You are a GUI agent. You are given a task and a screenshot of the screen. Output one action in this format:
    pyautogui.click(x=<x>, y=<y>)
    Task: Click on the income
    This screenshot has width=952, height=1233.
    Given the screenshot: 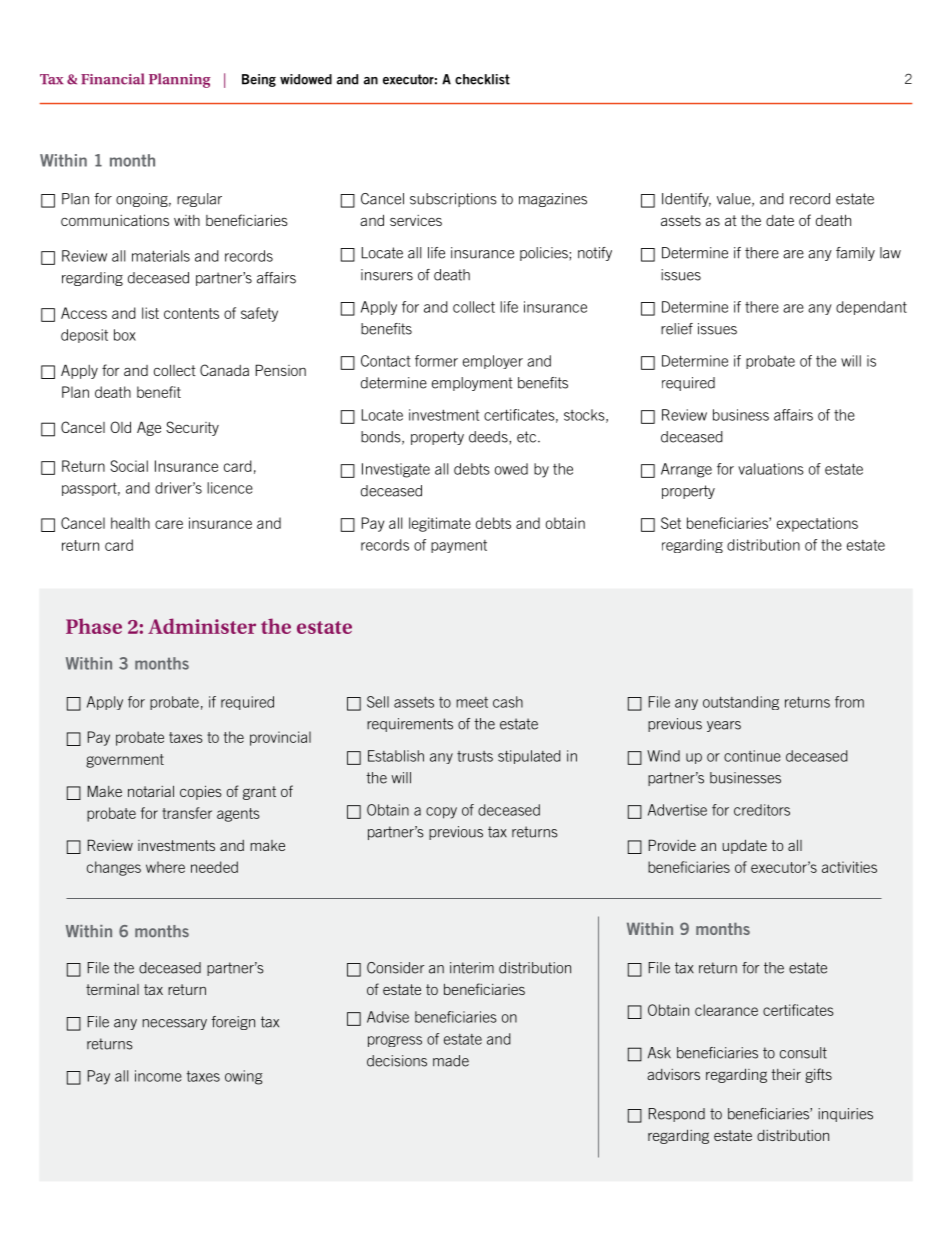 What is the action you would take?
    pyautogui.click(x=158, y=1076)
